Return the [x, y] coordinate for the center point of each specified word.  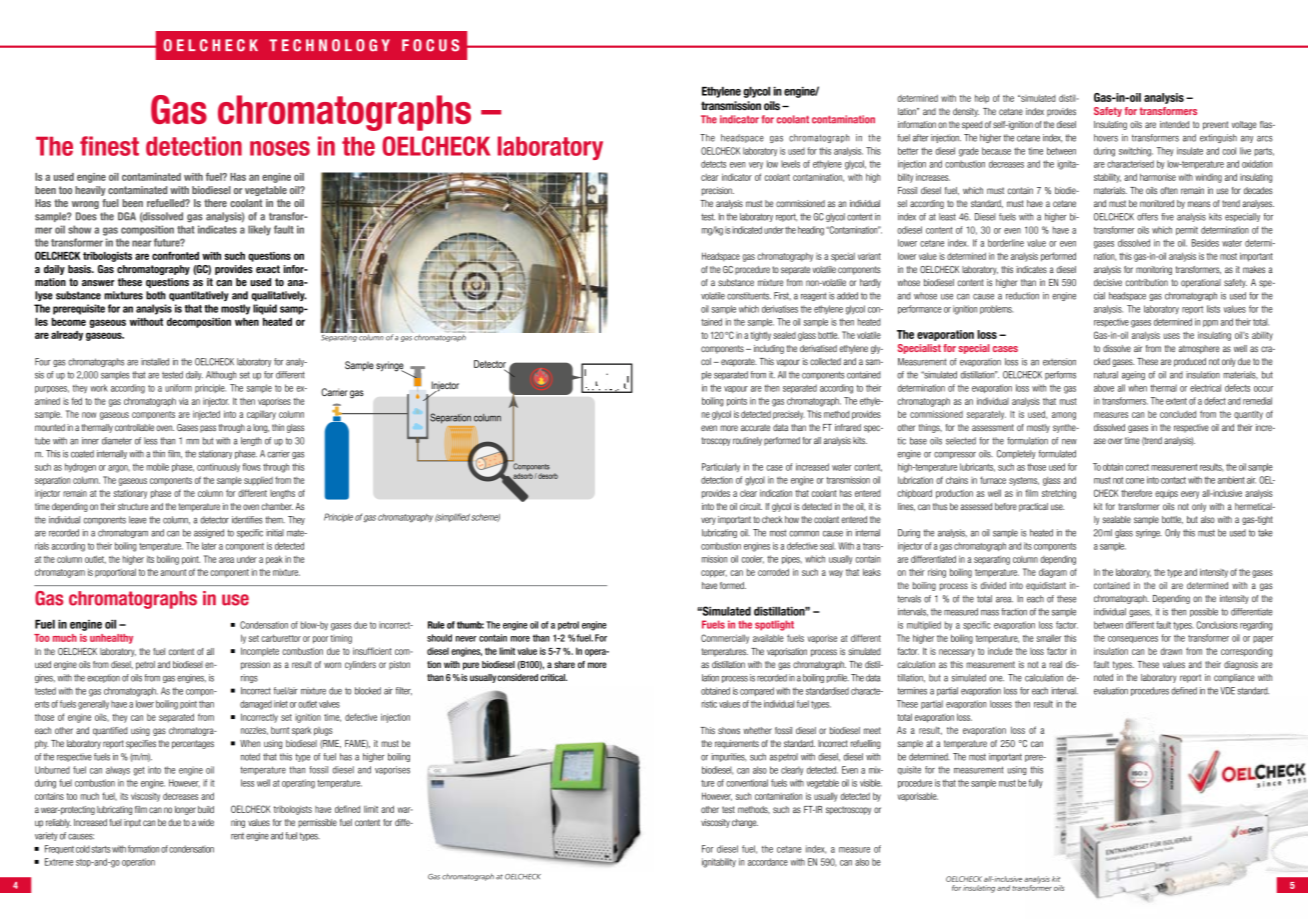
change [745, 823]
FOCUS [430, 45]
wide [206, 822]
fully [1036, 783]
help [982, 99]
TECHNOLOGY [329, 45]
